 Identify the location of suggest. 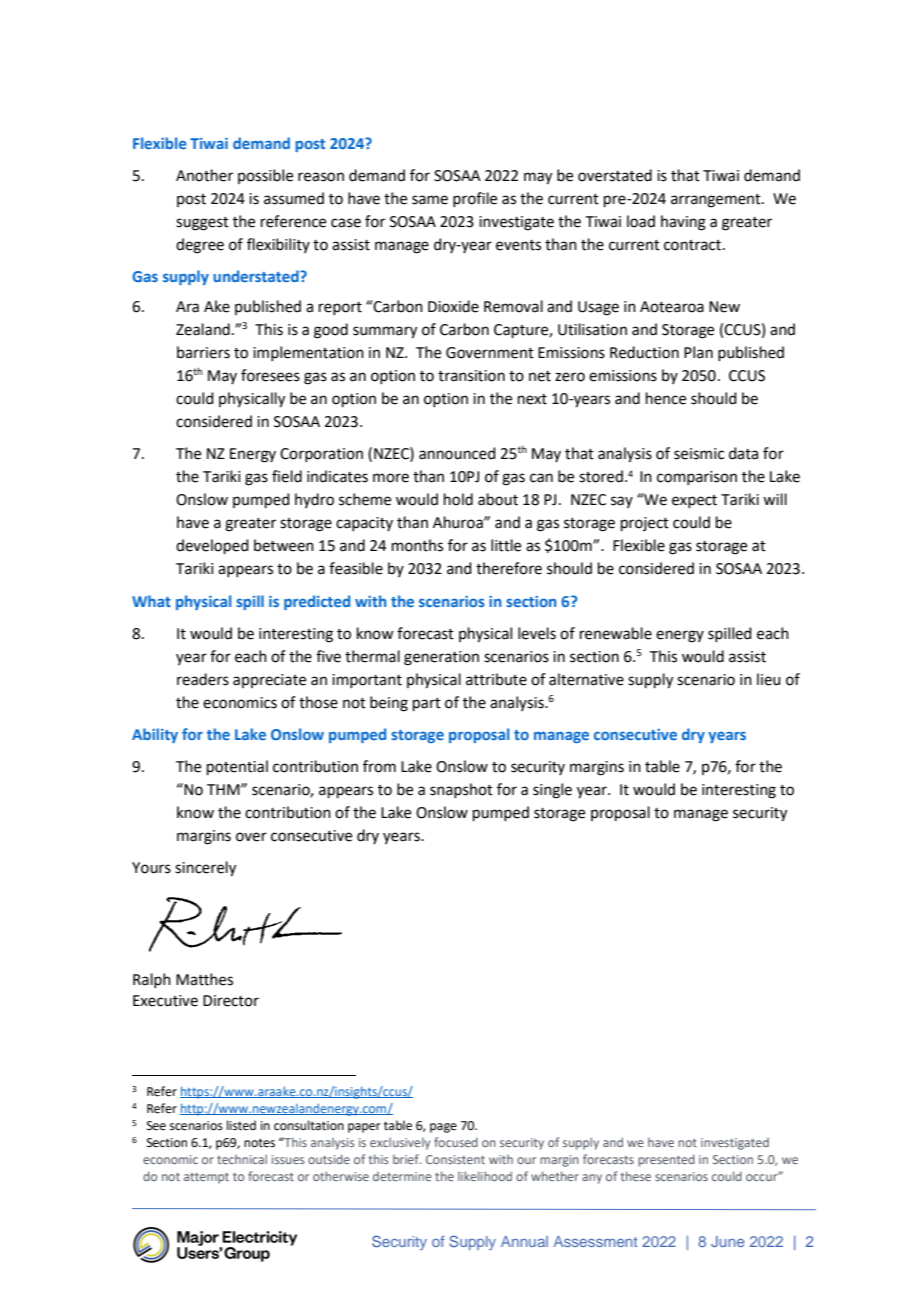
(202, 224).
